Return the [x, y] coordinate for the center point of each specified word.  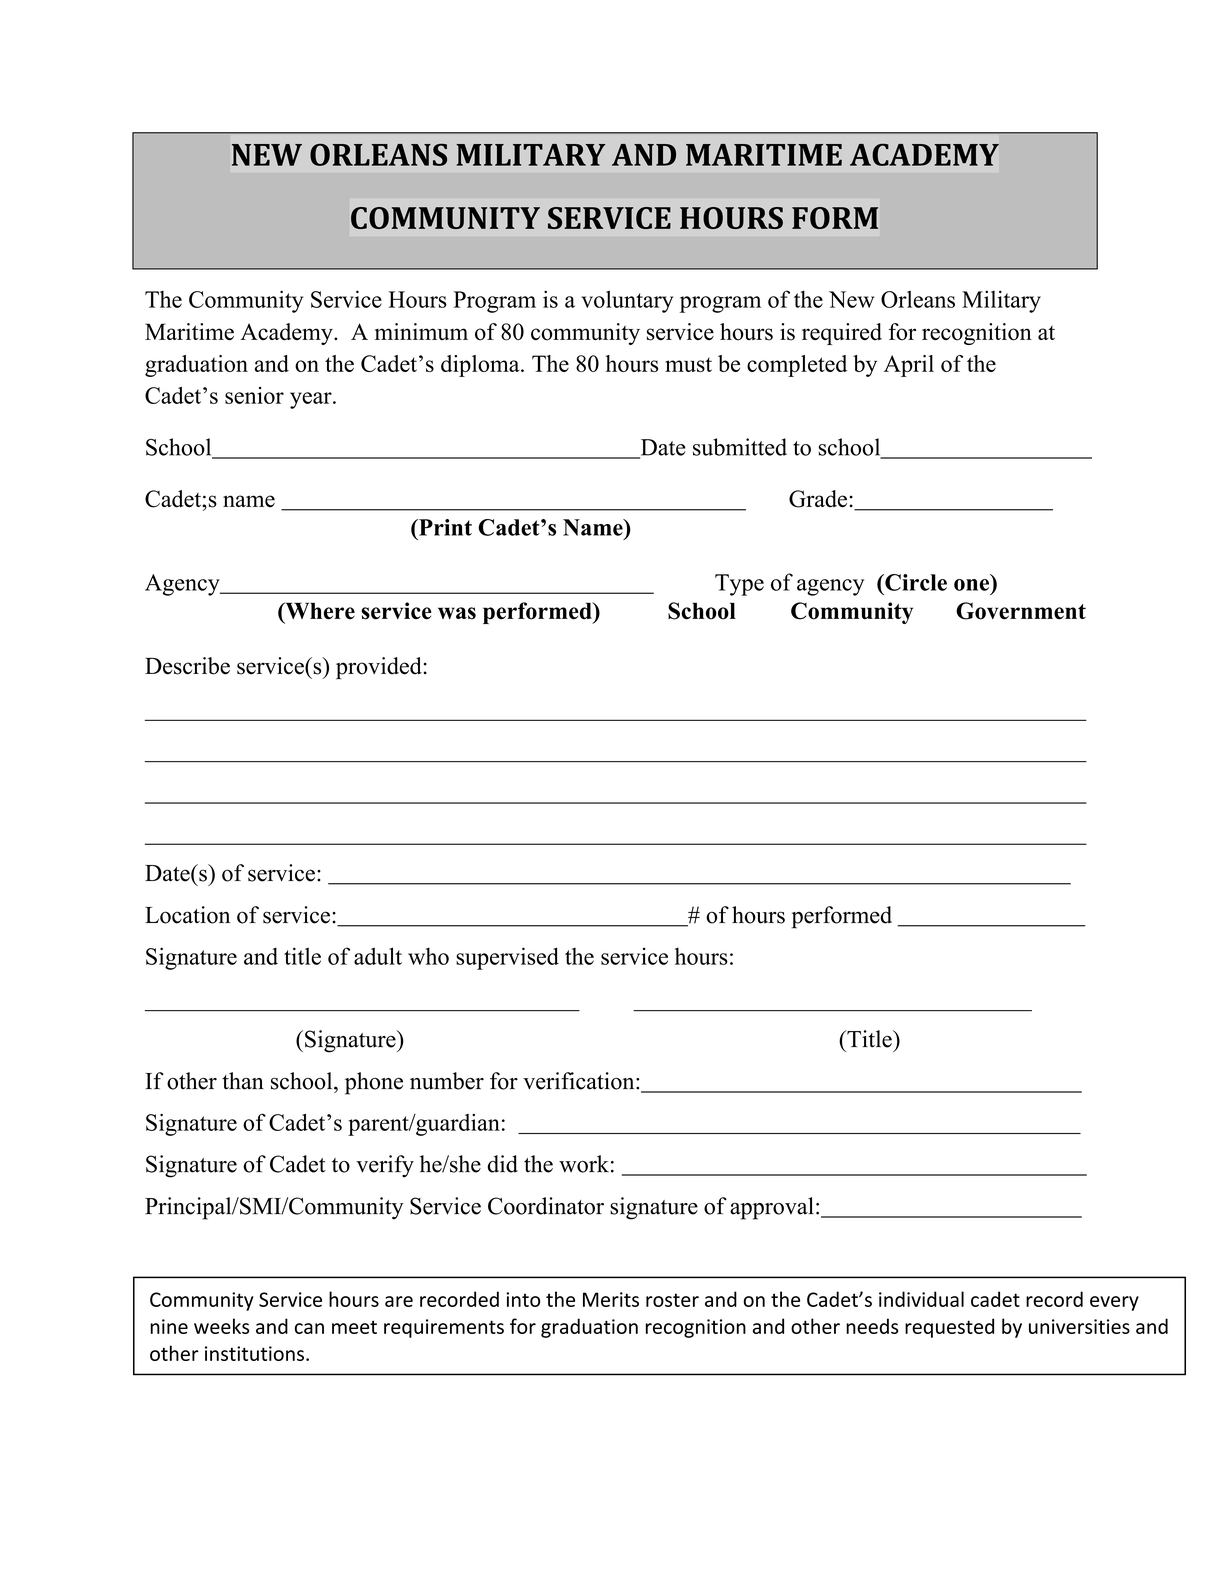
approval [772, 1208]
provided [379, 668]
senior [254, 395]
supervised [507, 958]
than [243, 1081]
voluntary [627, 301]
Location [187, 915]
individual [921, 1299]
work [584, 1164]
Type [739, 585]
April [909, 366]
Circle [915, 582]
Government [1021, 611]
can [309, 1328]
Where [319, 612]
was [457, 613]
